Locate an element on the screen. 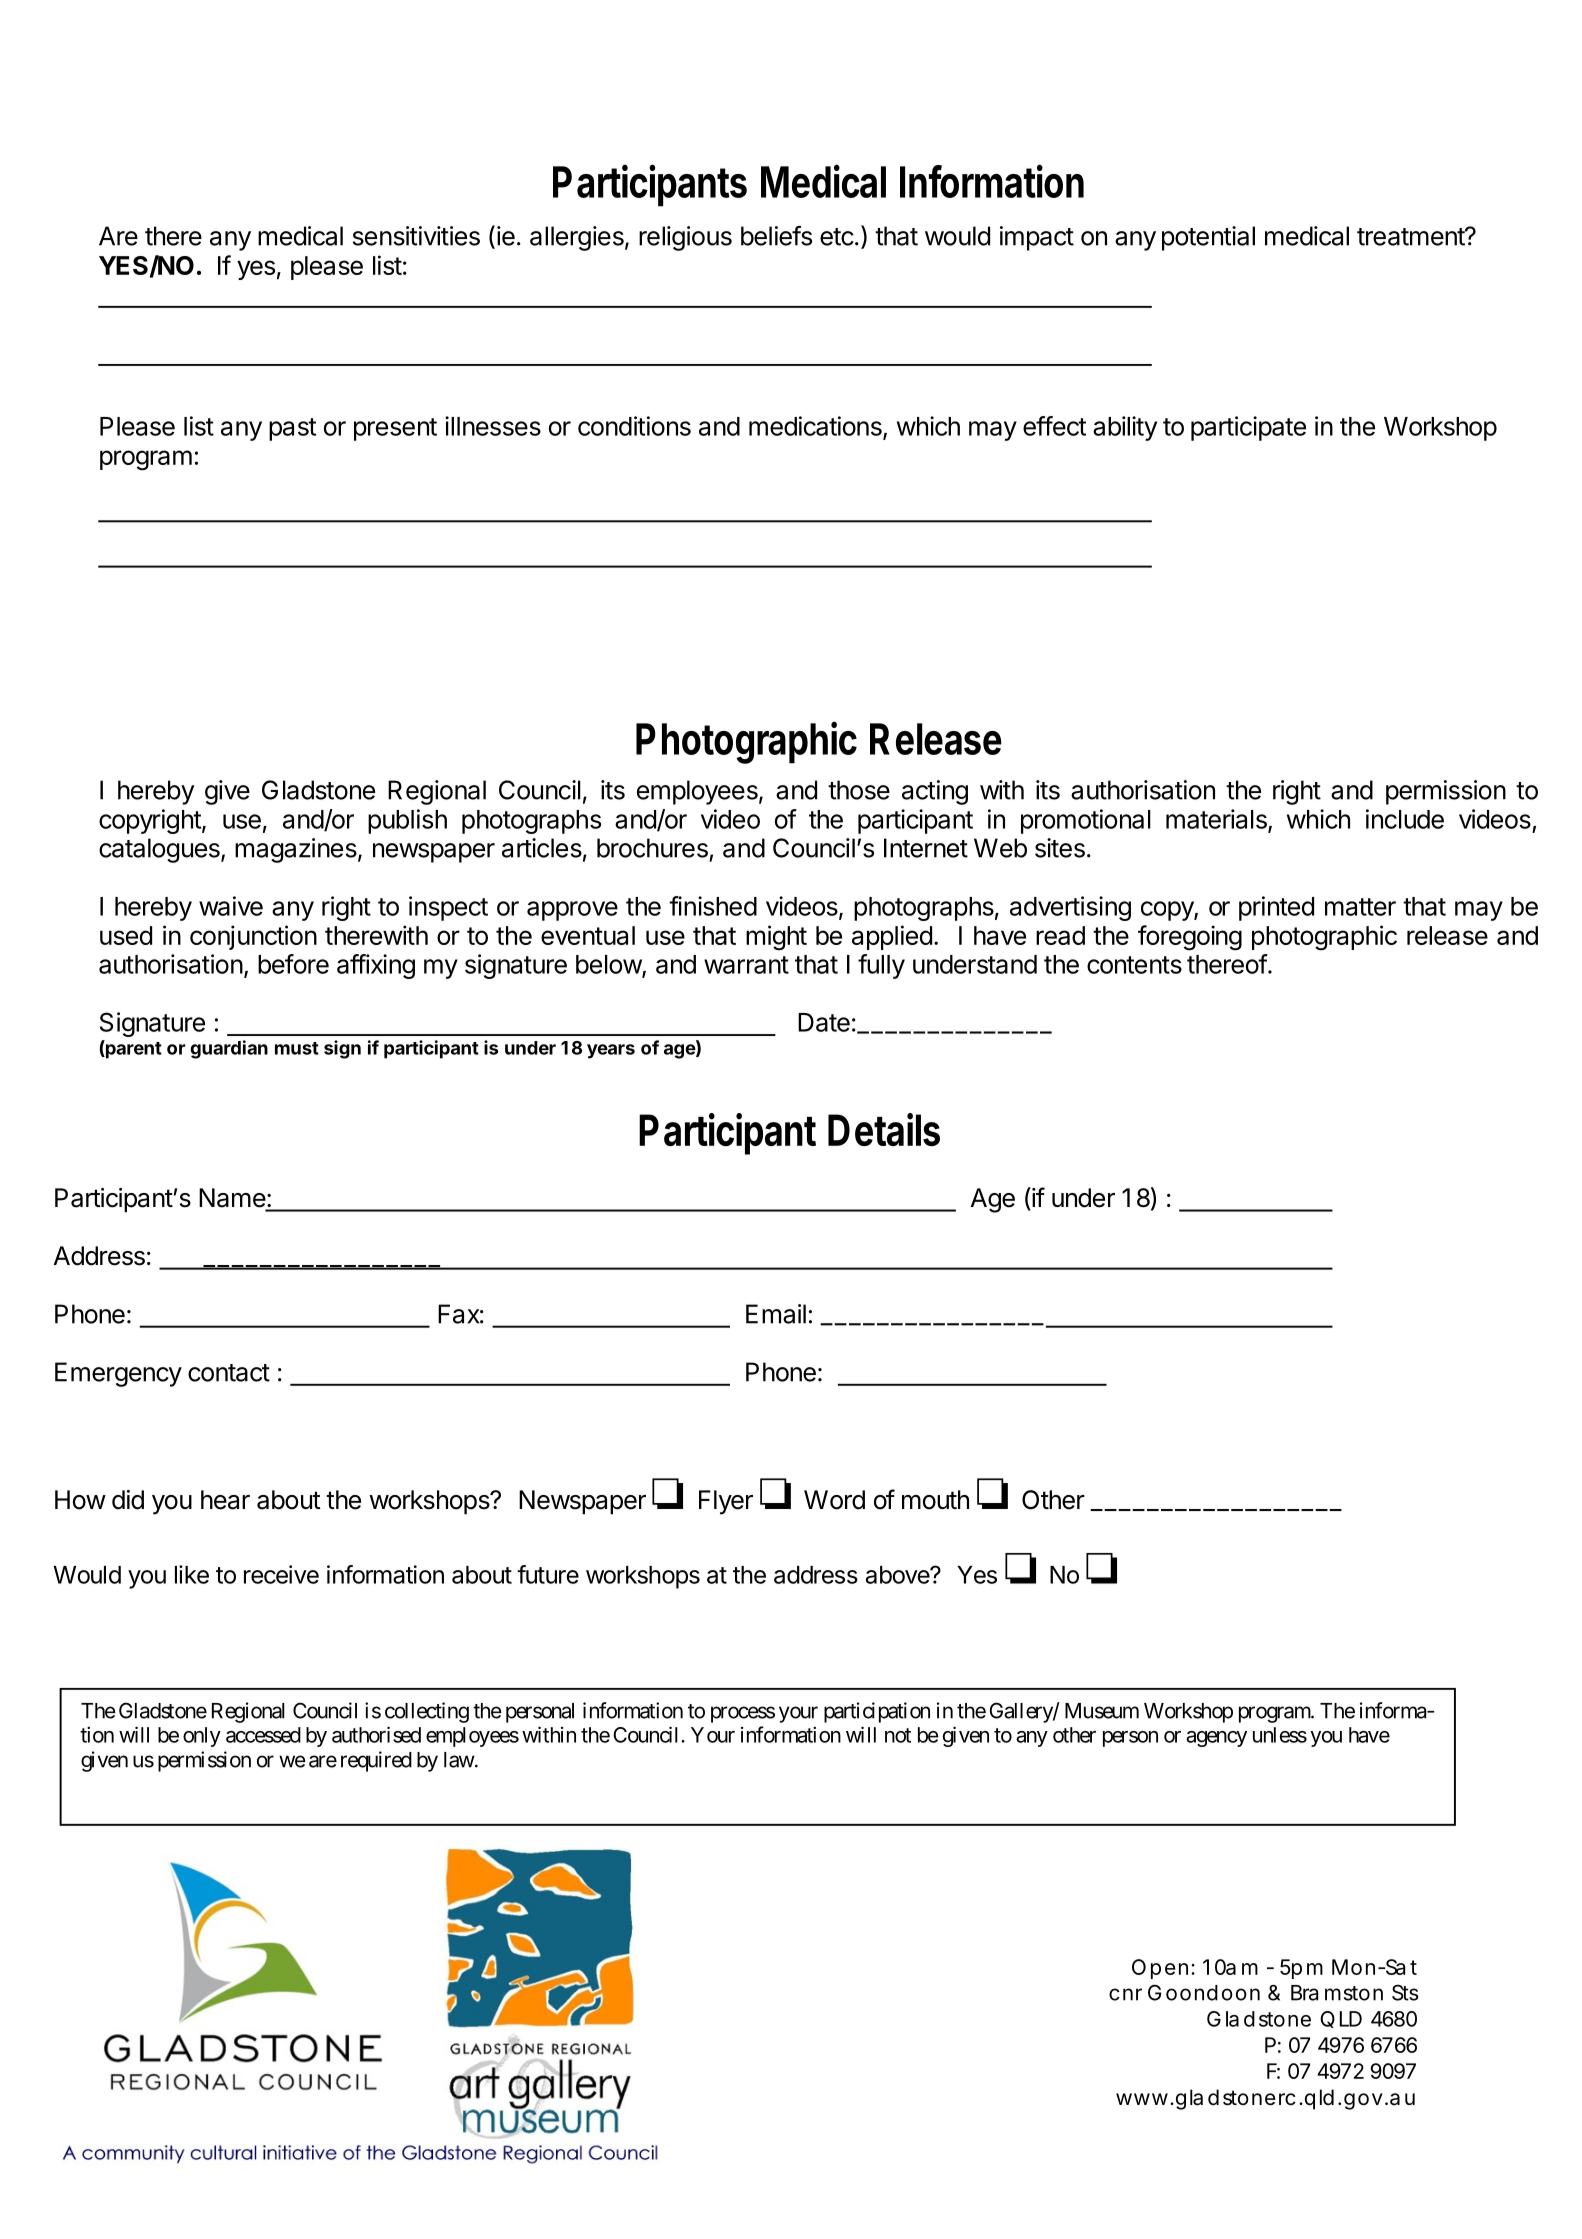 The height and width of the screenshot is (2239, 1582). materials is located at coordinates (1217, 820).
